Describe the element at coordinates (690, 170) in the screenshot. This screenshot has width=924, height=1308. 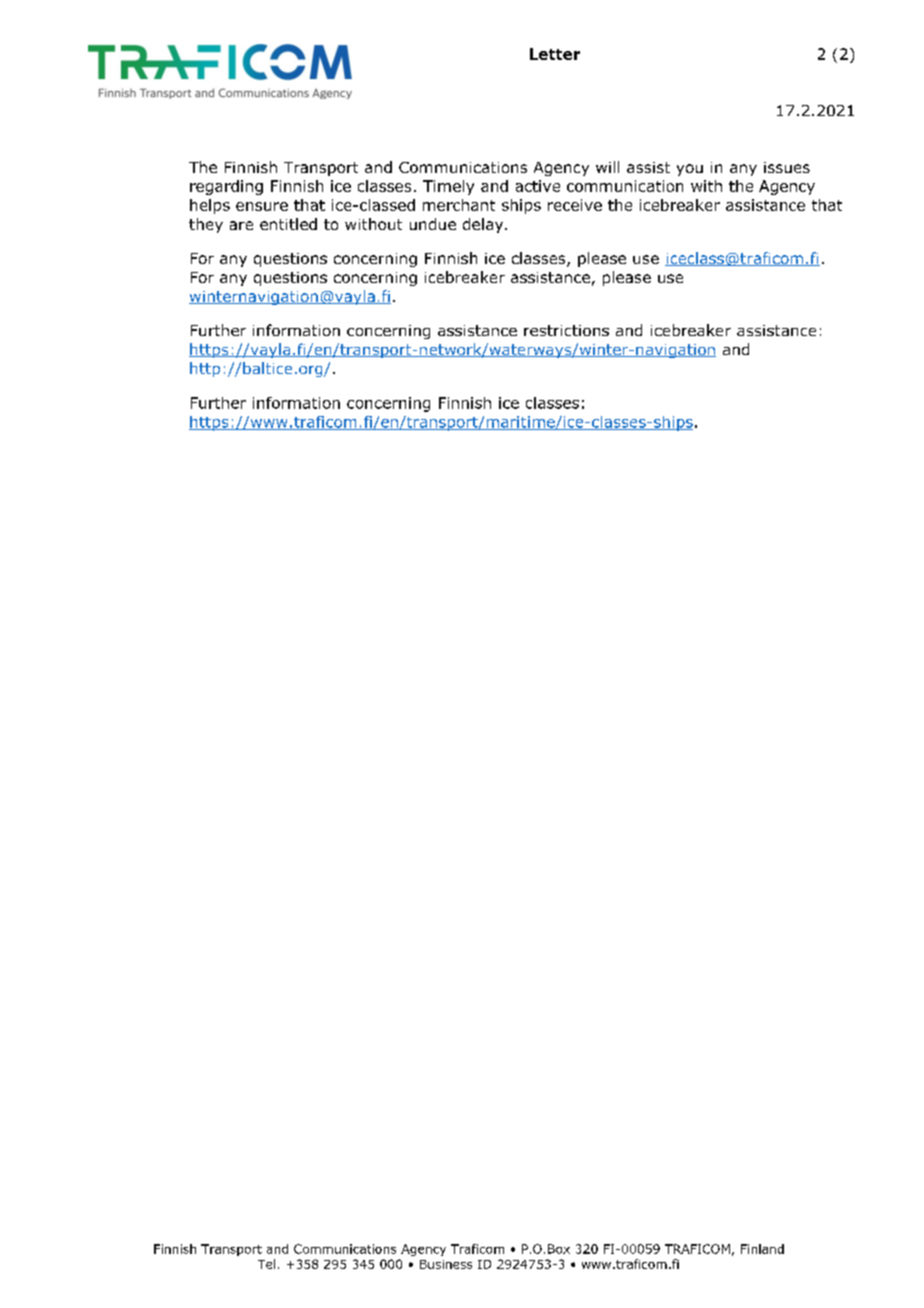
I see `you` at that location.
